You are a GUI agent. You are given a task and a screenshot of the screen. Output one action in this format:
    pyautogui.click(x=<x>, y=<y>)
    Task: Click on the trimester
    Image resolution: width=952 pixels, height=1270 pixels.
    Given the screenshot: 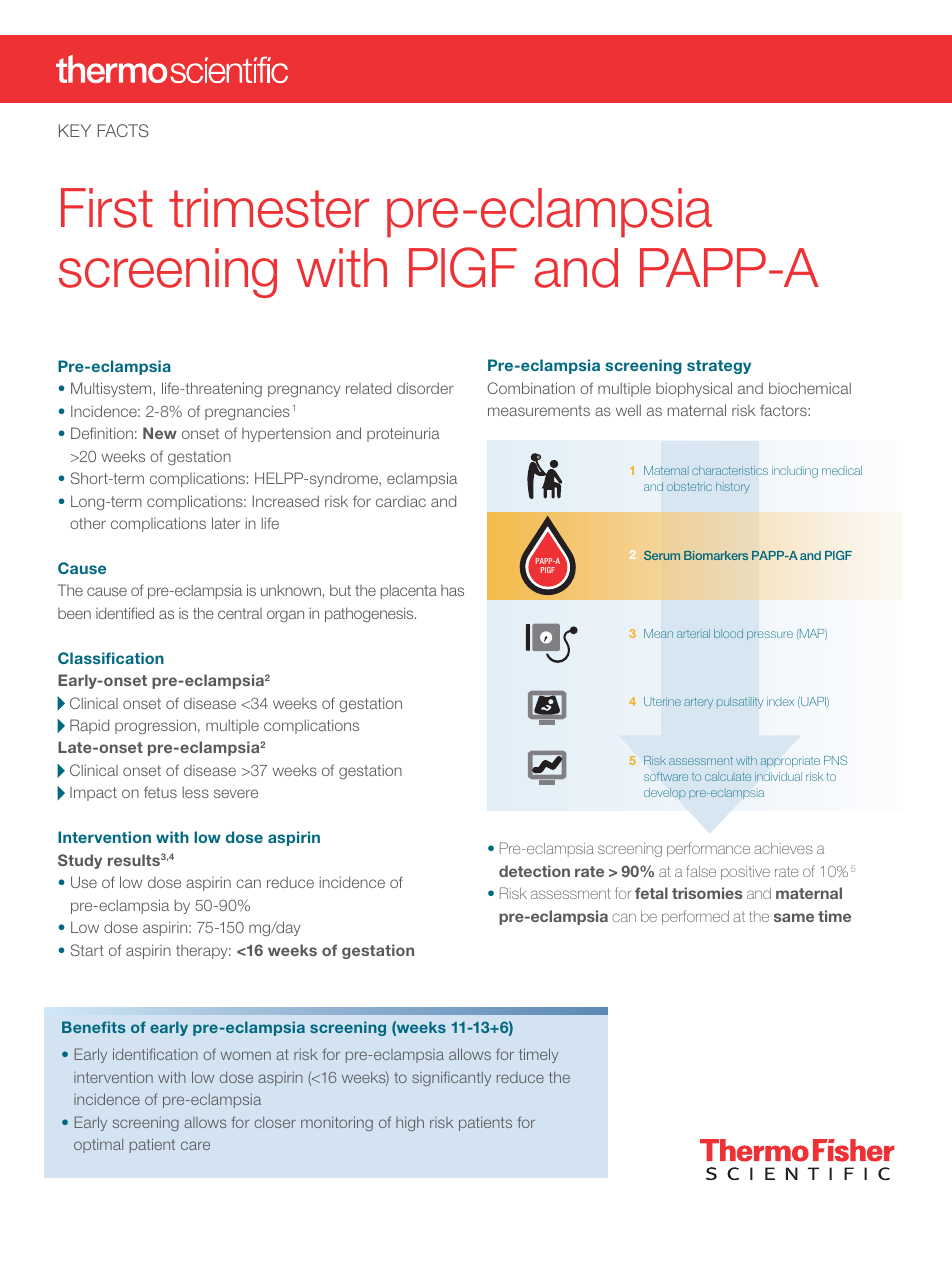 What is the action you would take?
    pyautogui.click(x=269, y=208)
